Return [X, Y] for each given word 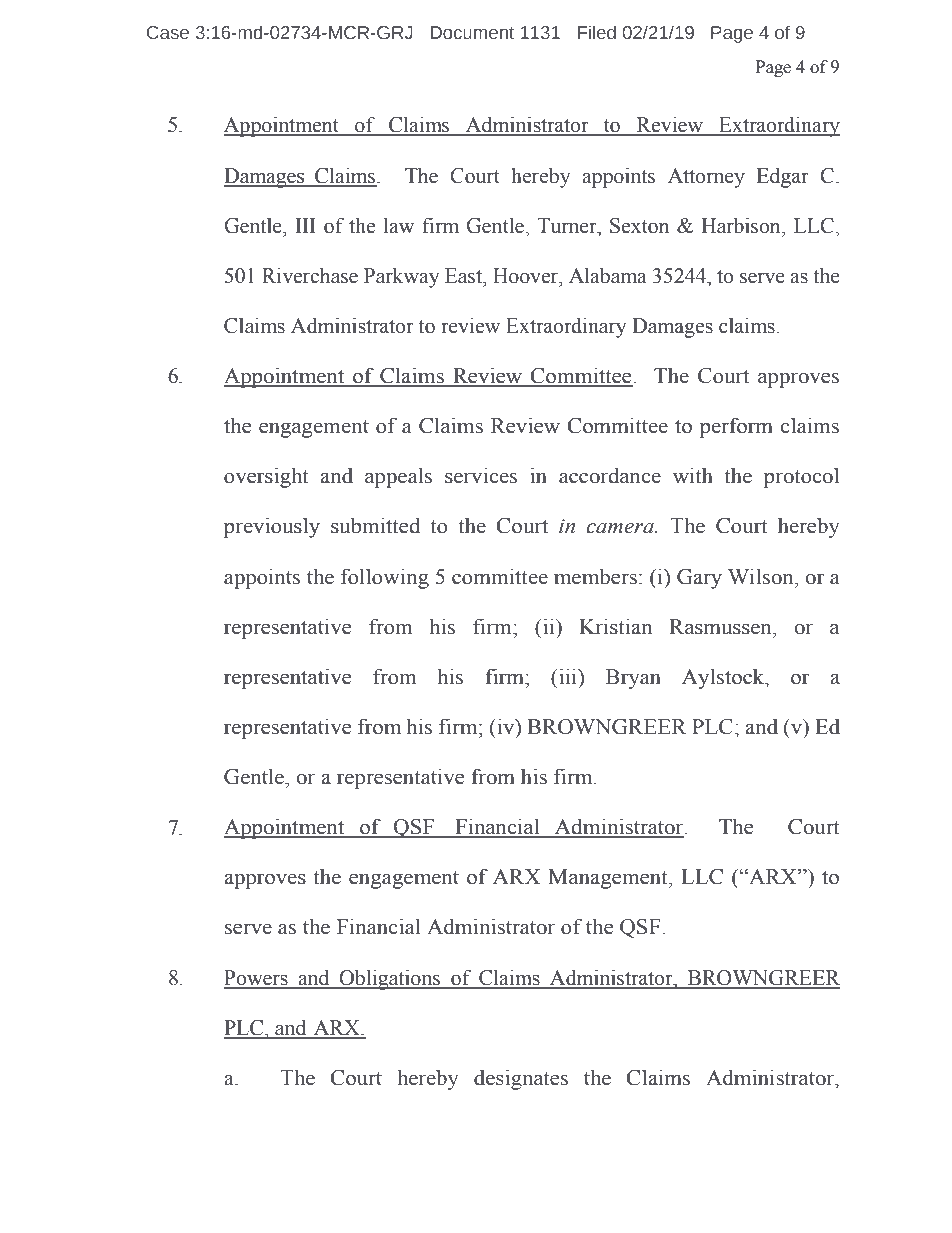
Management [609, 879]
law [399, 225]
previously [272, 527]
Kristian [616, 626]
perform [736, 427]
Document [472, 33]
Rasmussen [721, 627]
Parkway [402, 277]
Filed [597, 32]
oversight [266, 477]
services [481, 475]
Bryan [633, 679]
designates [521, 1079]
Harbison [742, 225]
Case [168, 33]
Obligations [390, 979]
